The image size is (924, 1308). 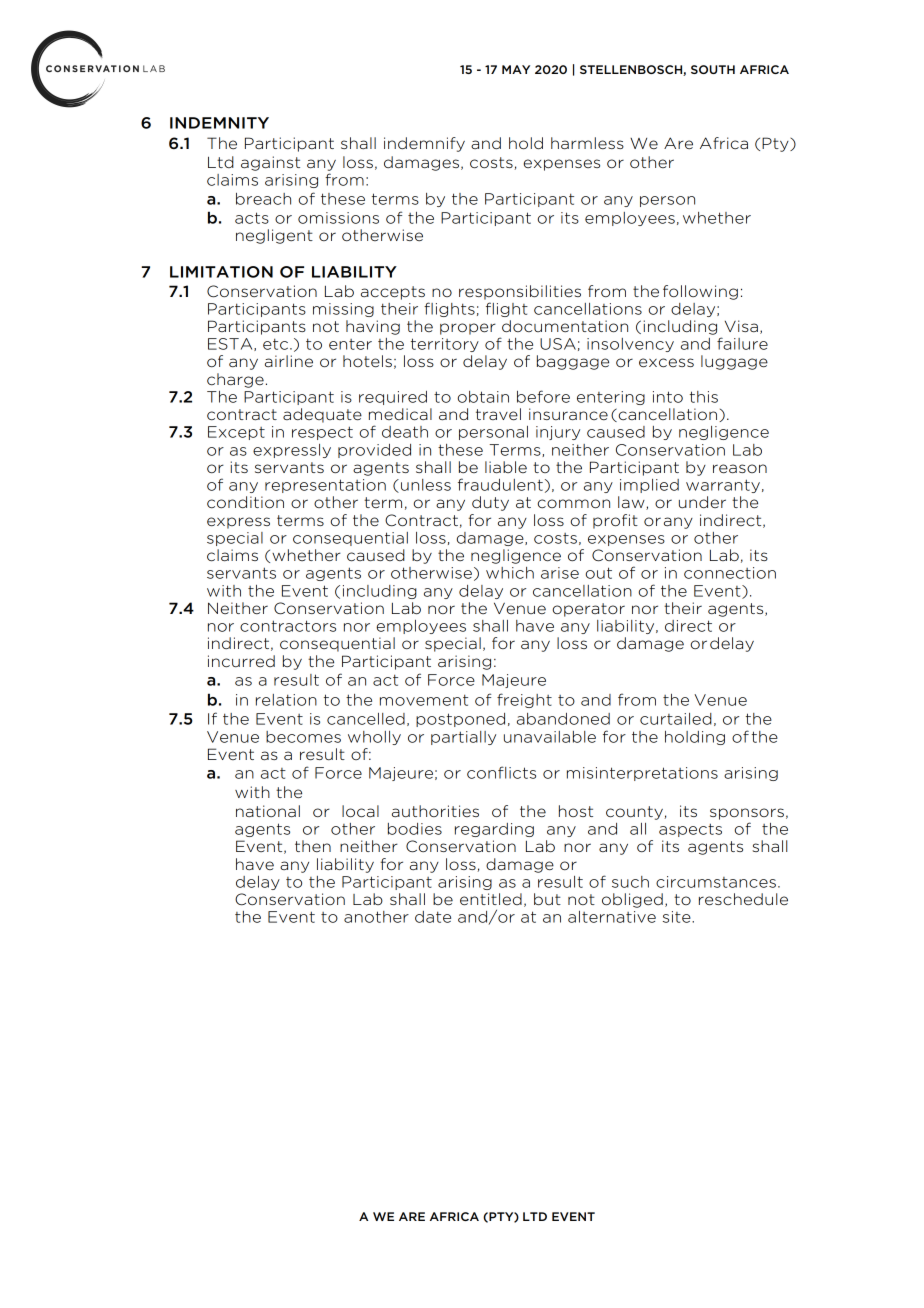 What do you see at coordinates (219, 123) in the screenshot?
I see `INDEMNITY` at bounding box center [219, 123].
